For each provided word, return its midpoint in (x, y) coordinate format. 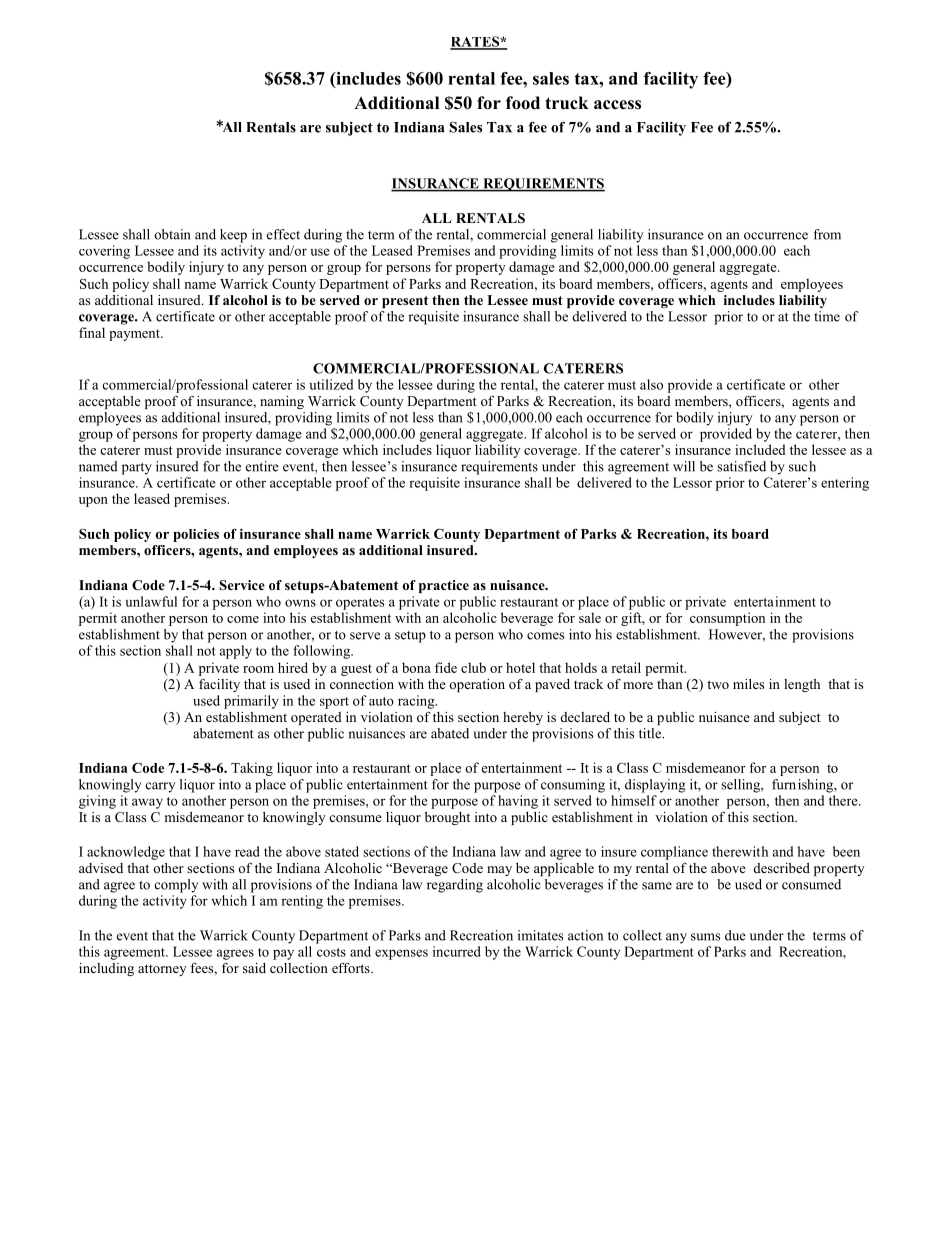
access (617, 105)
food (523, 103)
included (760, 449)
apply (236, 652)
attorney (162, 970)
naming (282, 402)
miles (748, 684)
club (473, 667)
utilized (331, 384)
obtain (173, 234)
